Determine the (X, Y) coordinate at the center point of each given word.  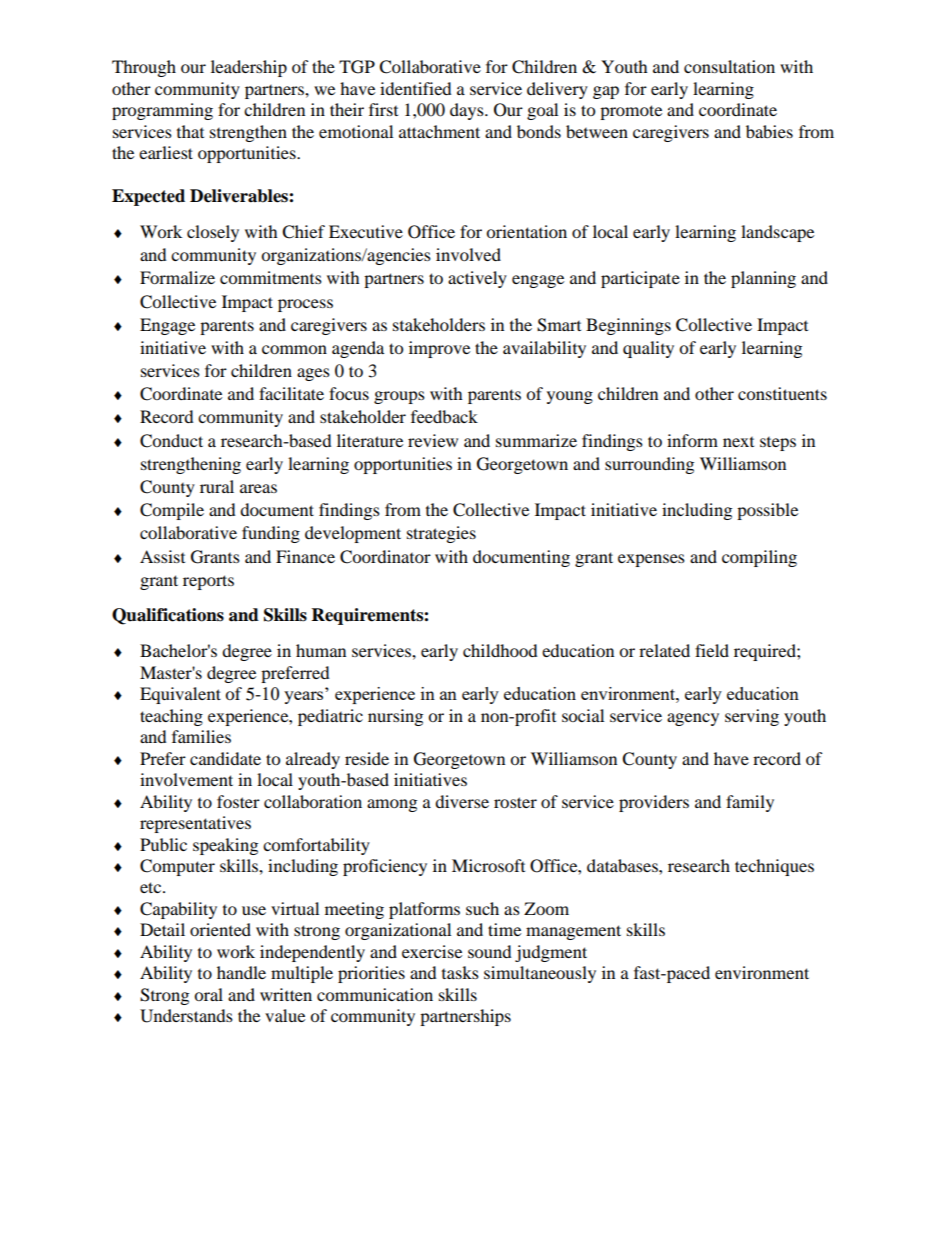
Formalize (177, 277)
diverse (462, 801)
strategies (441, 534)
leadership (249, 68)
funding (271, 534)
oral (208, 994)
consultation (729, 66)
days (468, 111)
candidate (225, 758)
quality (648, 349)
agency (693, 719)
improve (439, 349)
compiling (759, 558)
